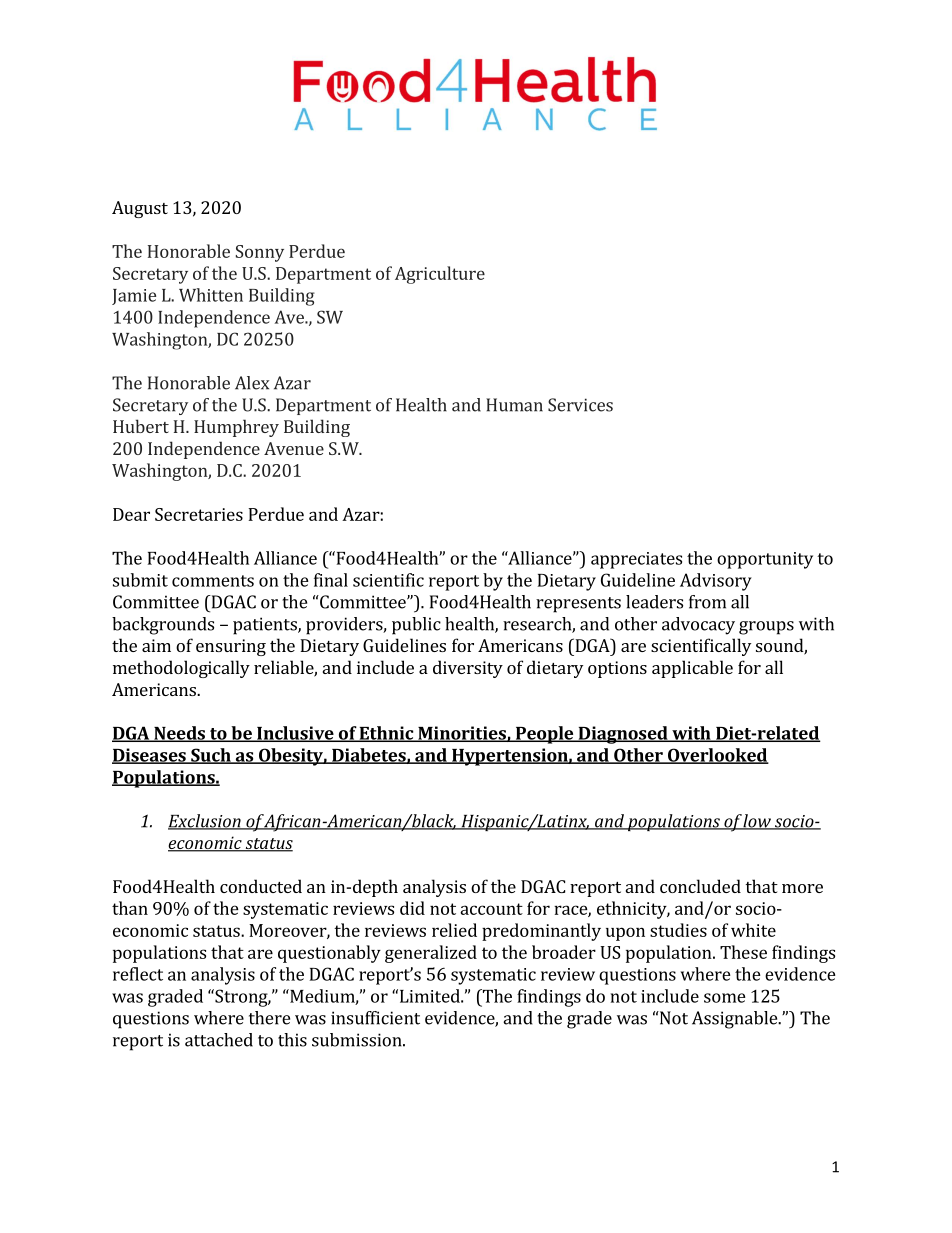  Describe the element at coordinates (205, 822) in the document. I see `Exclusion` at that location.
